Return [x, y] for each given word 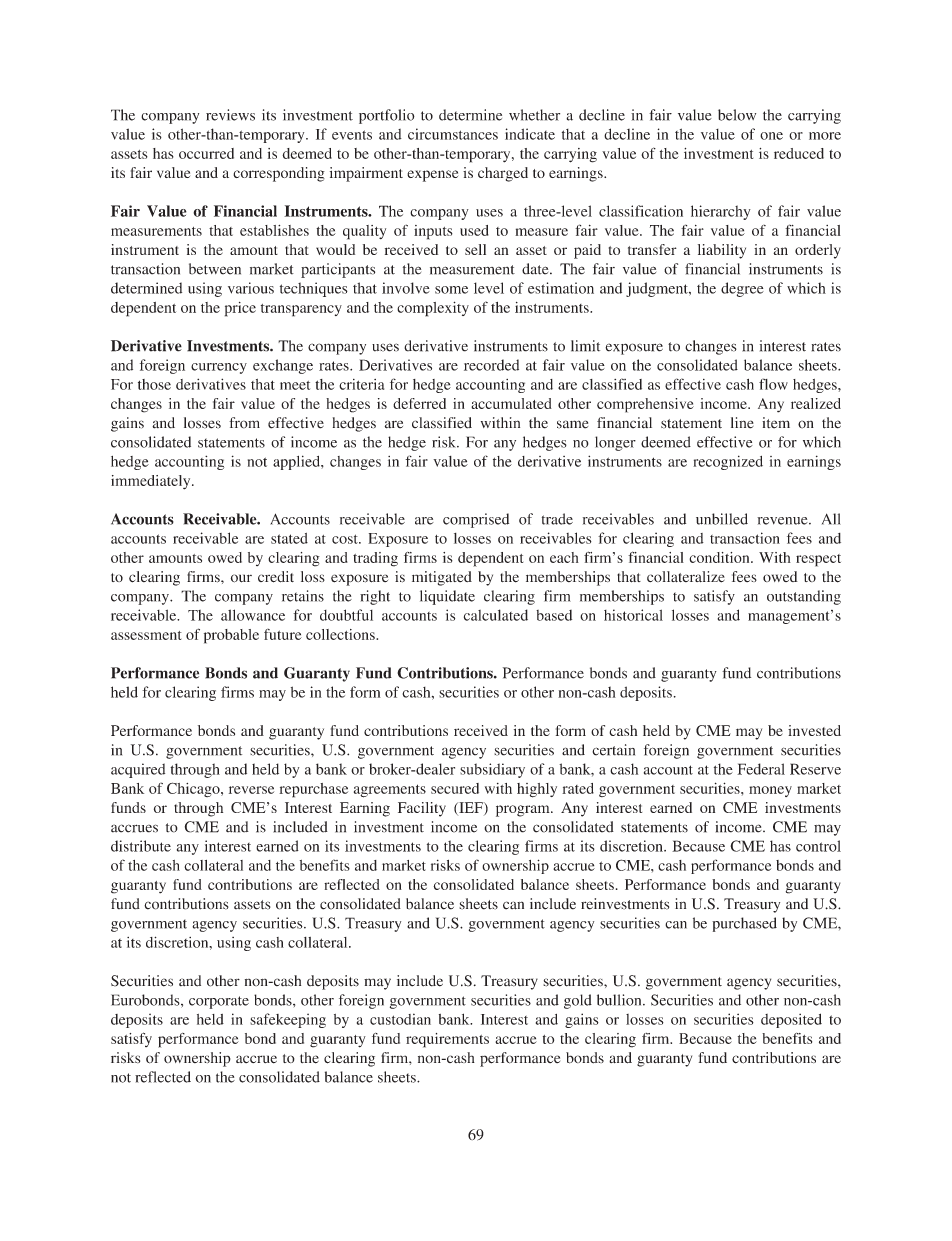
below [737, 115]
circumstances [453, 134]
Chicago [194, 789]
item [776, 423]
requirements [447, 1040]
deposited [791, 1020]
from [244, 423]
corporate [219, 1002]
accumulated [511, 403]
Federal [761, 769]
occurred [206, 153]
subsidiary [492, 770]
